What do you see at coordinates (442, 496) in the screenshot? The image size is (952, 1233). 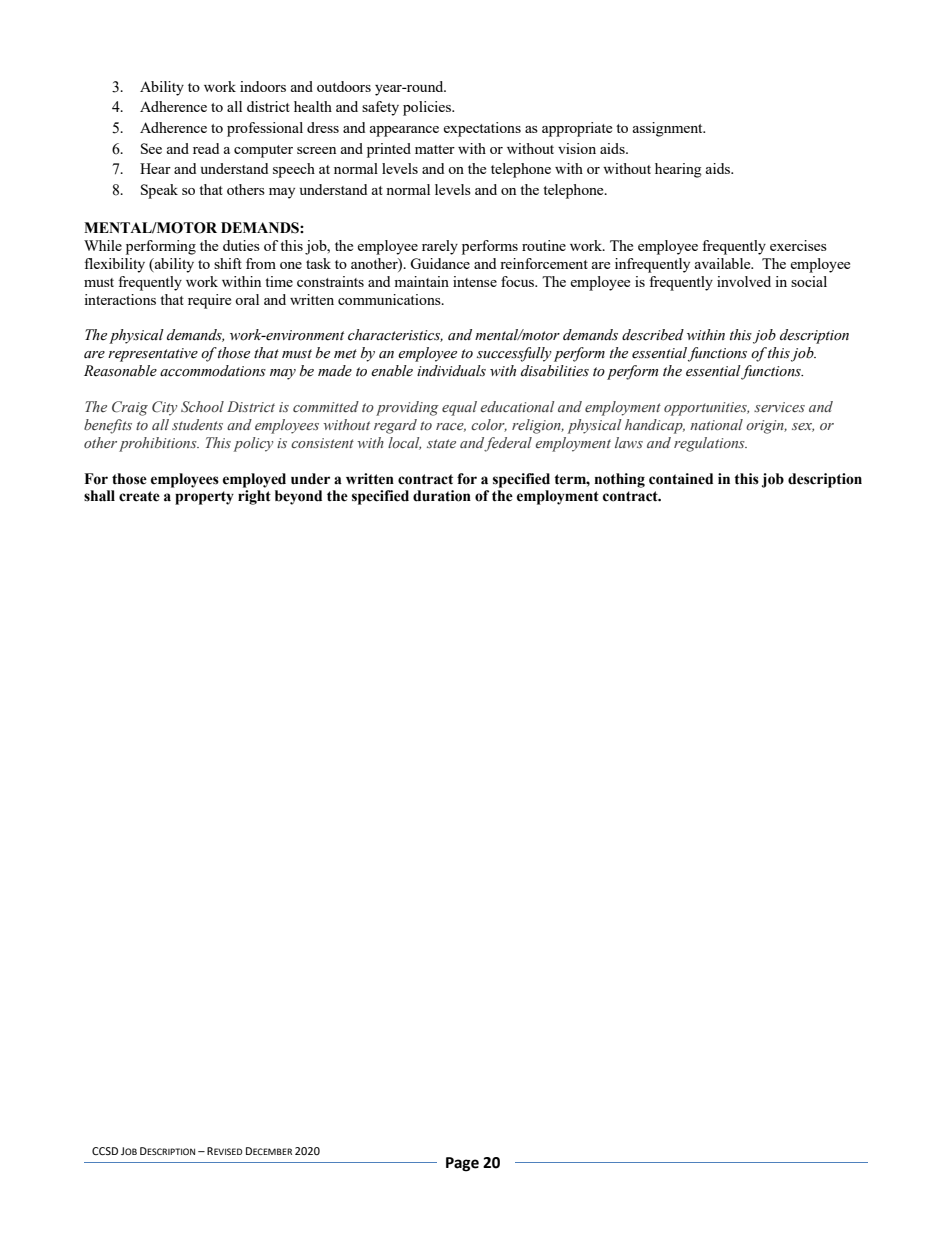 I see `duration` at bounding box center [442, 496].
